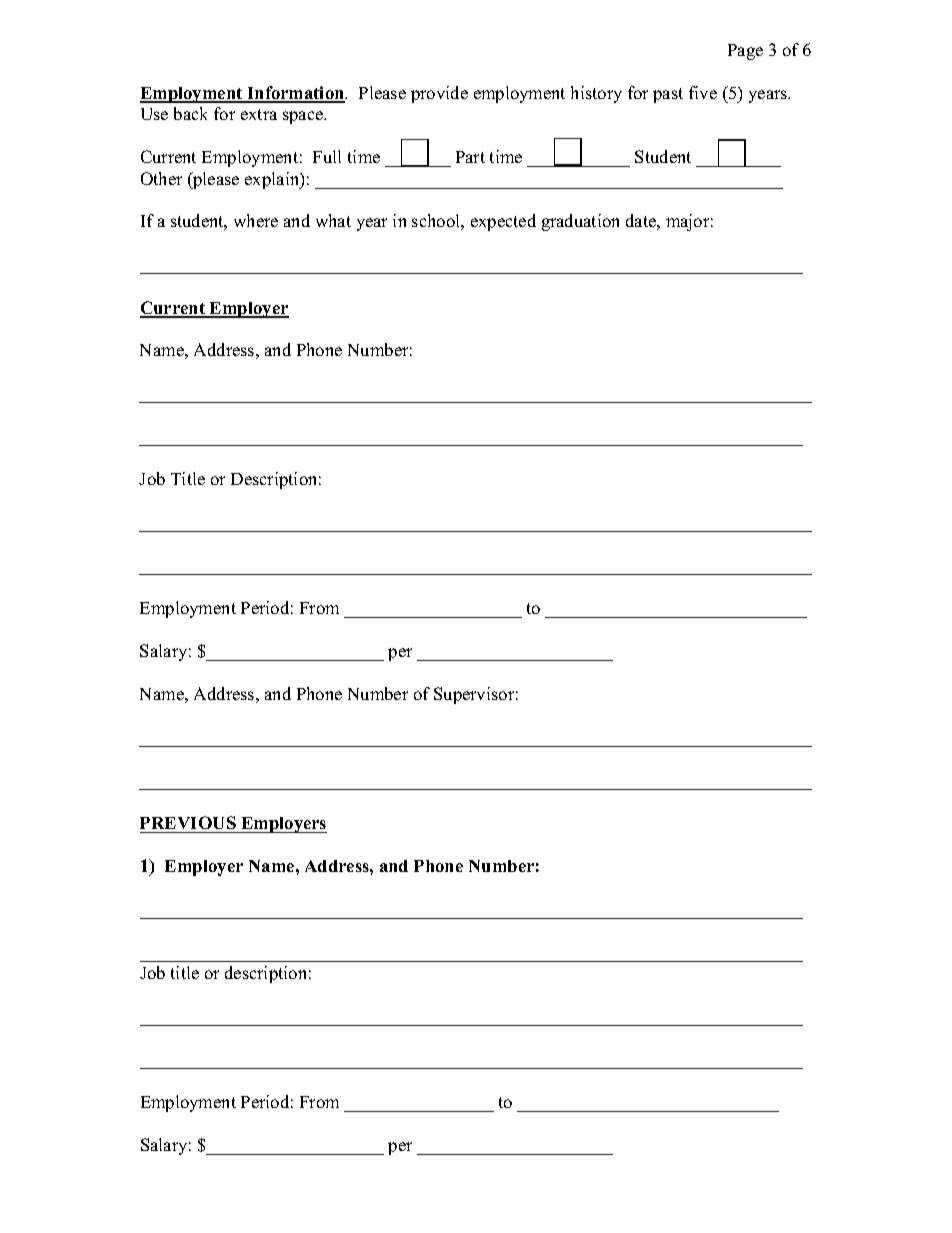  What do you see at coordinates (256, 220) in the screenshot?
I see `where` at bounding box center [256, 220].
